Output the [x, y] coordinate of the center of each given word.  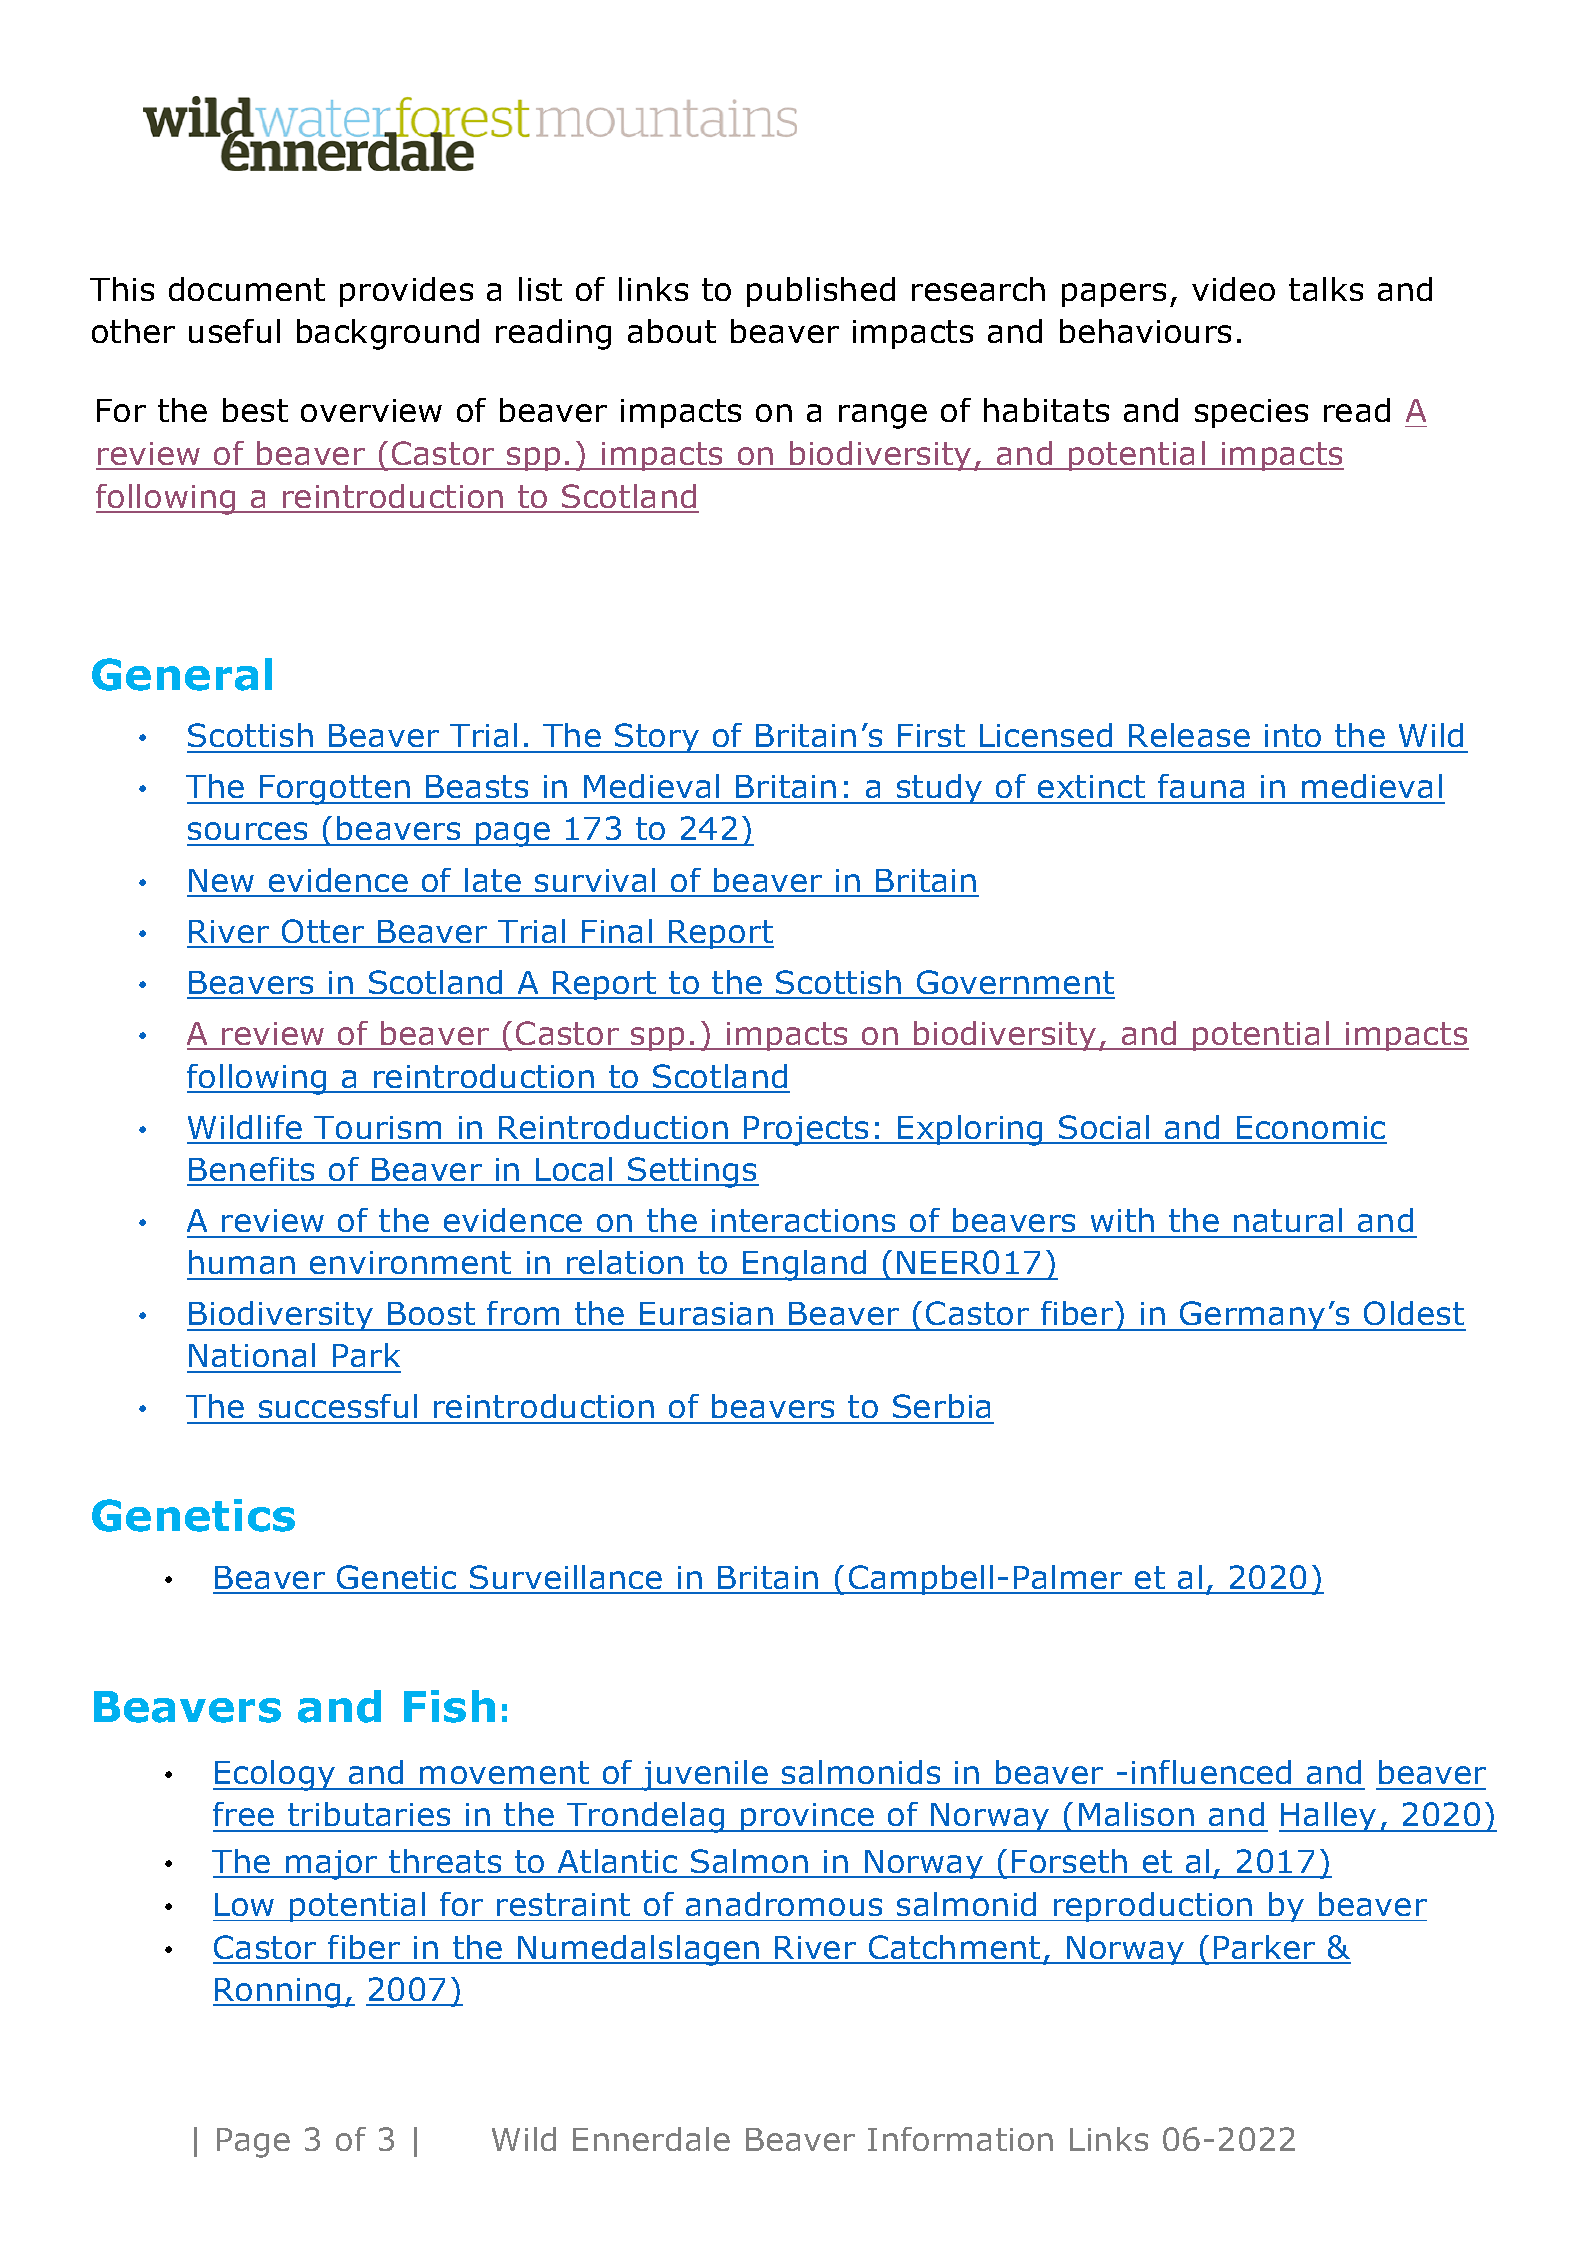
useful [234, 331]
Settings [692, 1172]
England [805, 1265]
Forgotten [335, 790]
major [331, 1865]
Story [657, 738]
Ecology [275, 1775]
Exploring [971, 1130]
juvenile [705, 1775]
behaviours [1145, 331]
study [939, 789]
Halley [1329, 1817]
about [672, 331]
